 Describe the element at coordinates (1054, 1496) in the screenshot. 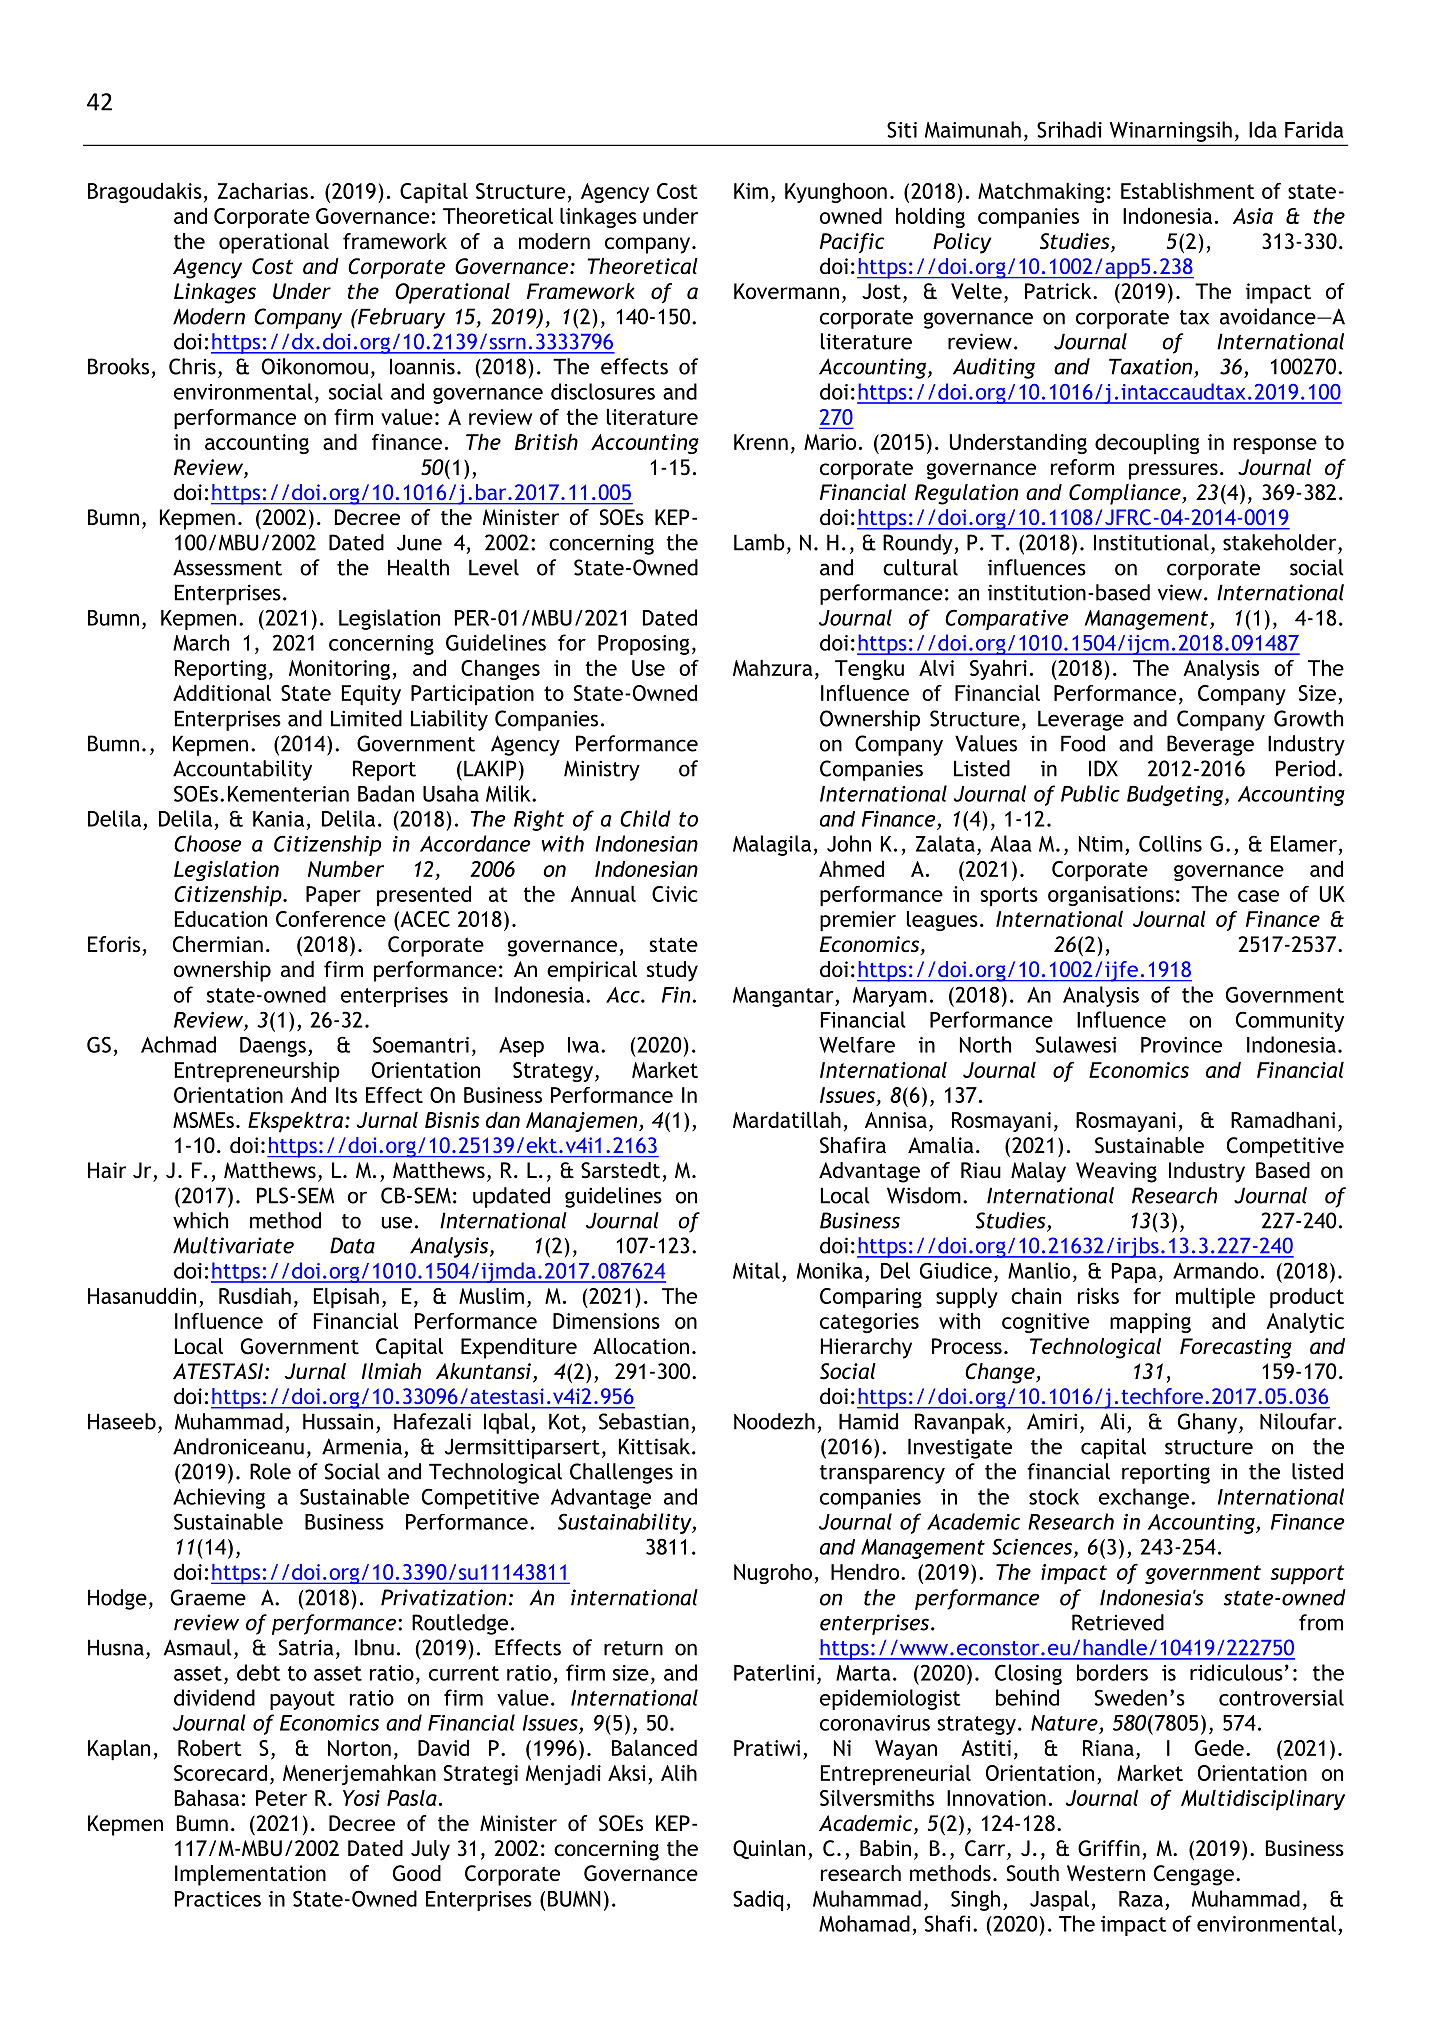

I see `stock` at that location.
